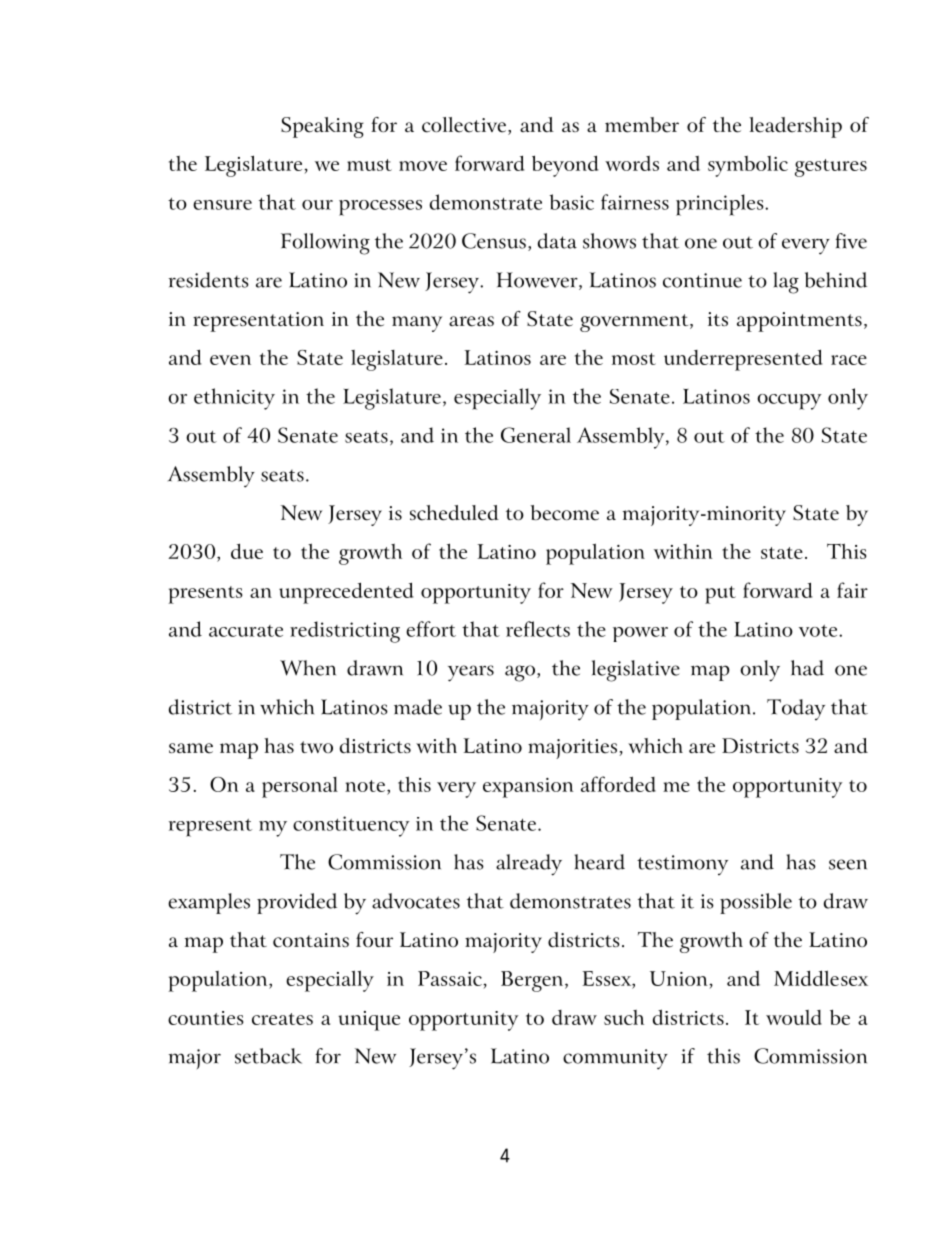  Describe the element at coordinates (565, 166) in the document. I see `beyond` at that location.
